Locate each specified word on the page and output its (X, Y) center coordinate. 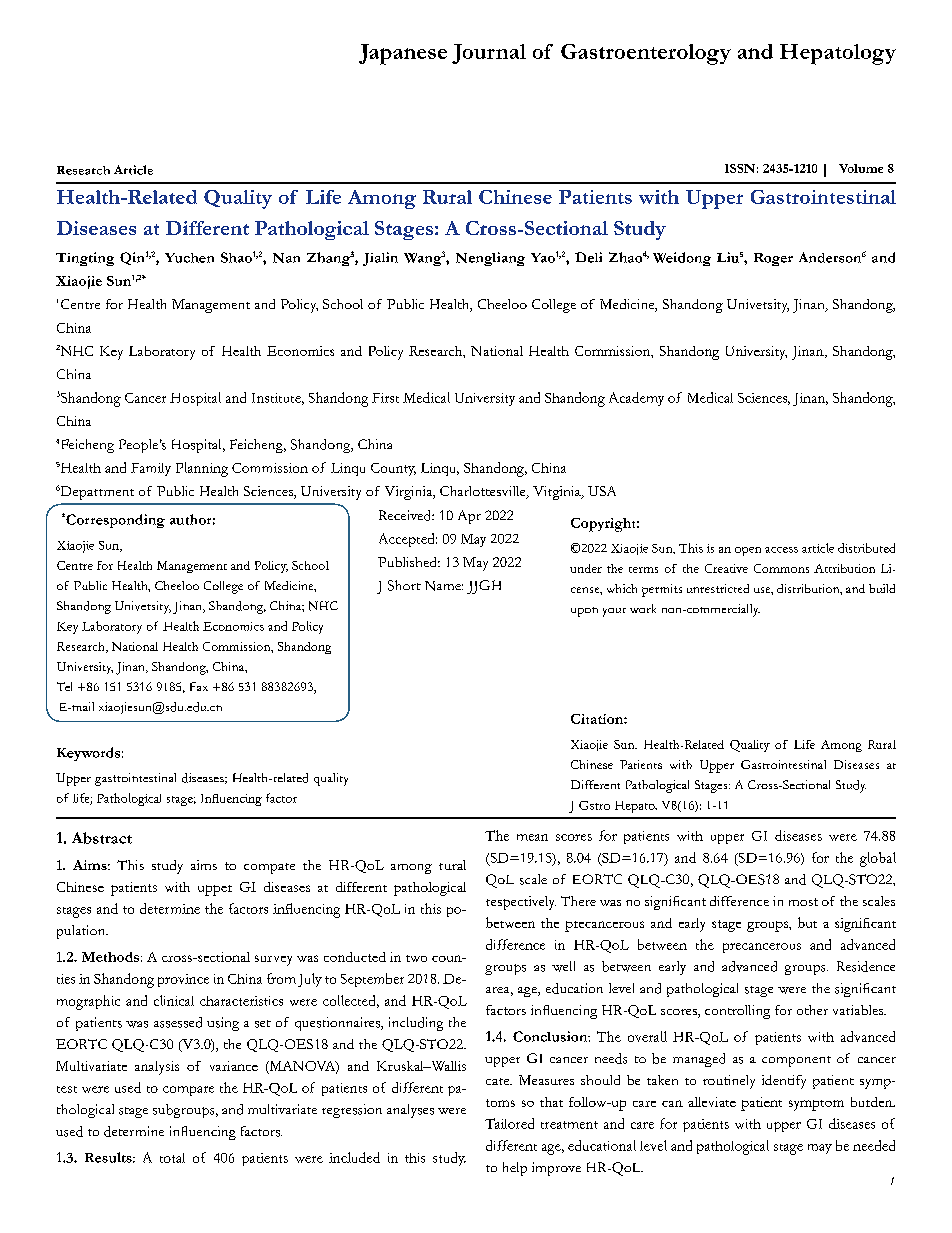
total (172, 1158)
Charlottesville (484, 492)
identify (784, 1082)
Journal (489, 54)
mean (532, 837)
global (878, 859)
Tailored (509, 1123)
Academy (636, 399)
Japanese (403, 54)
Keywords (88, 754)
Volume (861, 168)
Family (151, 469)
